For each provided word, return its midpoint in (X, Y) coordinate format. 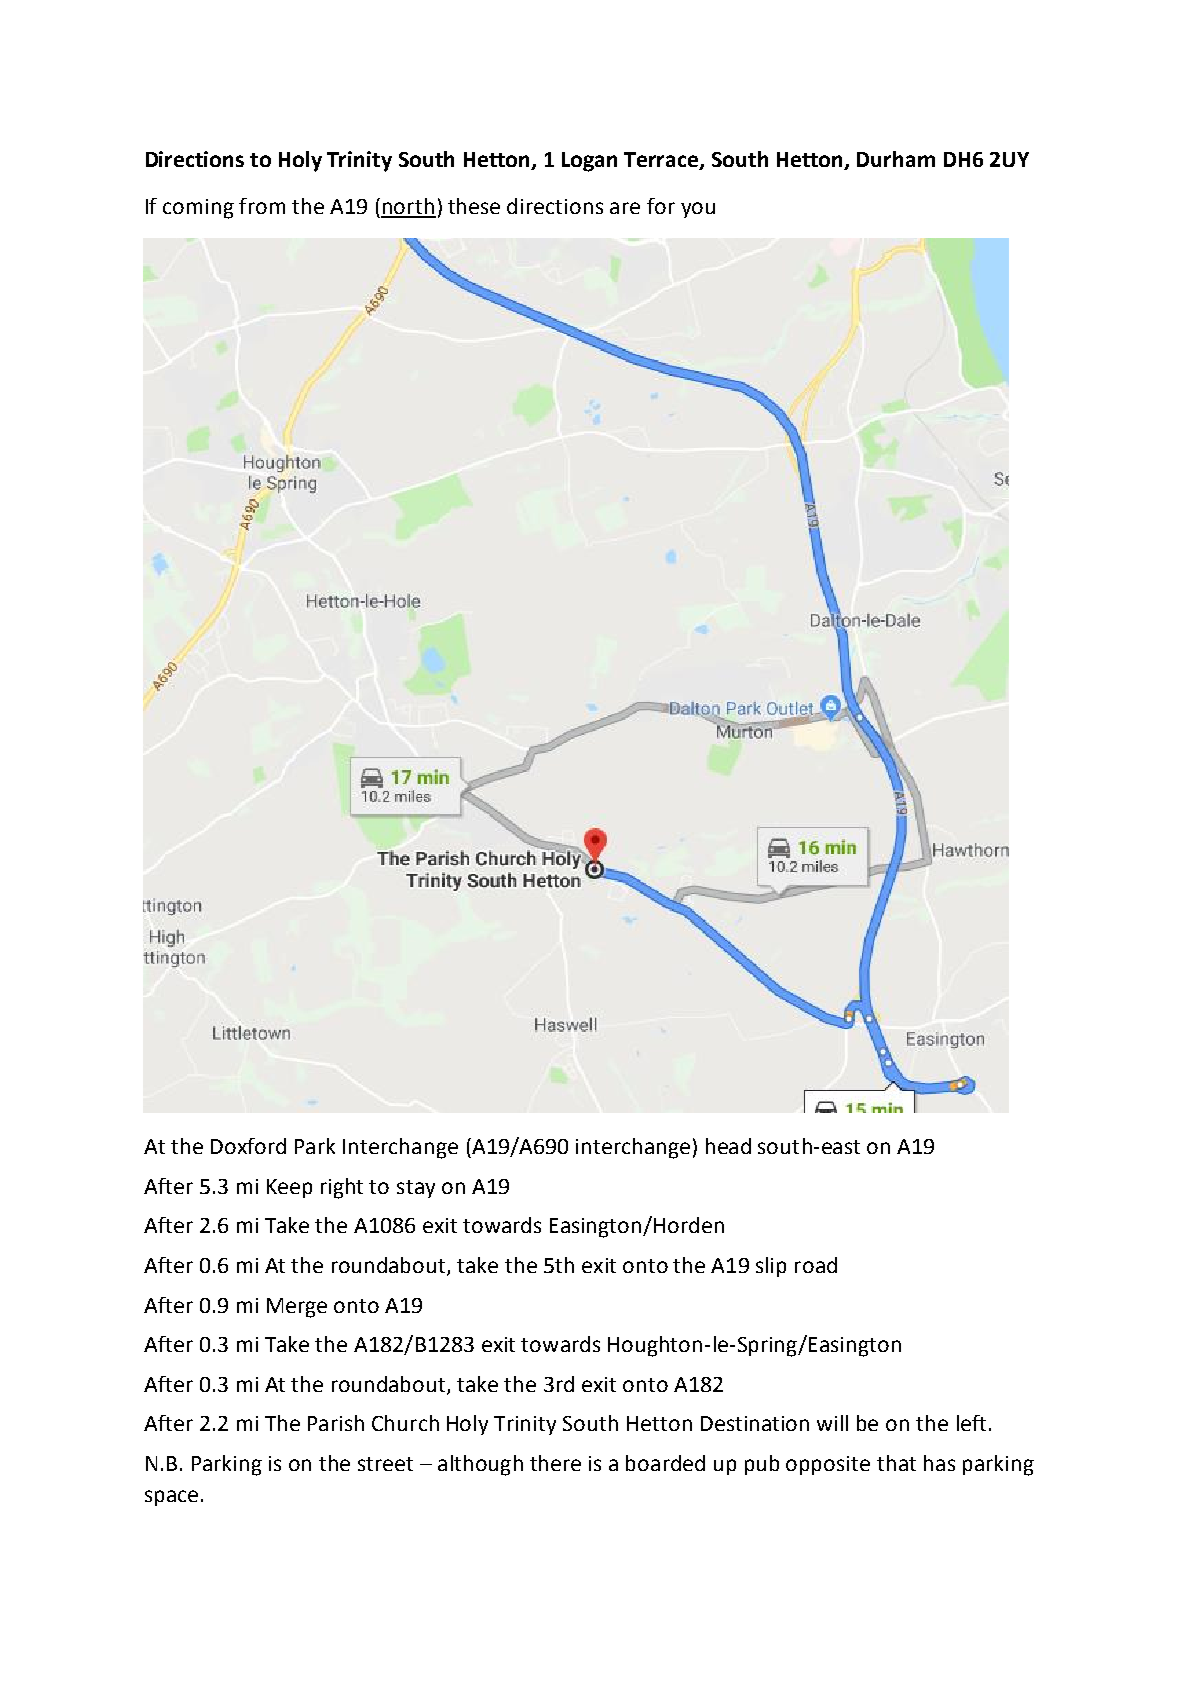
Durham (896, 159)
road (816, 1265)
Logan (589, 162)
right (342, 1188)
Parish (336, 1423)
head (728, 1146)
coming (198, 209)
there (555, 1463)
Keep (289, 1188)
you (698, 210)
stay (416, 1189)
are (625, 208)
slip (771, 1267)
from (262, 206)
